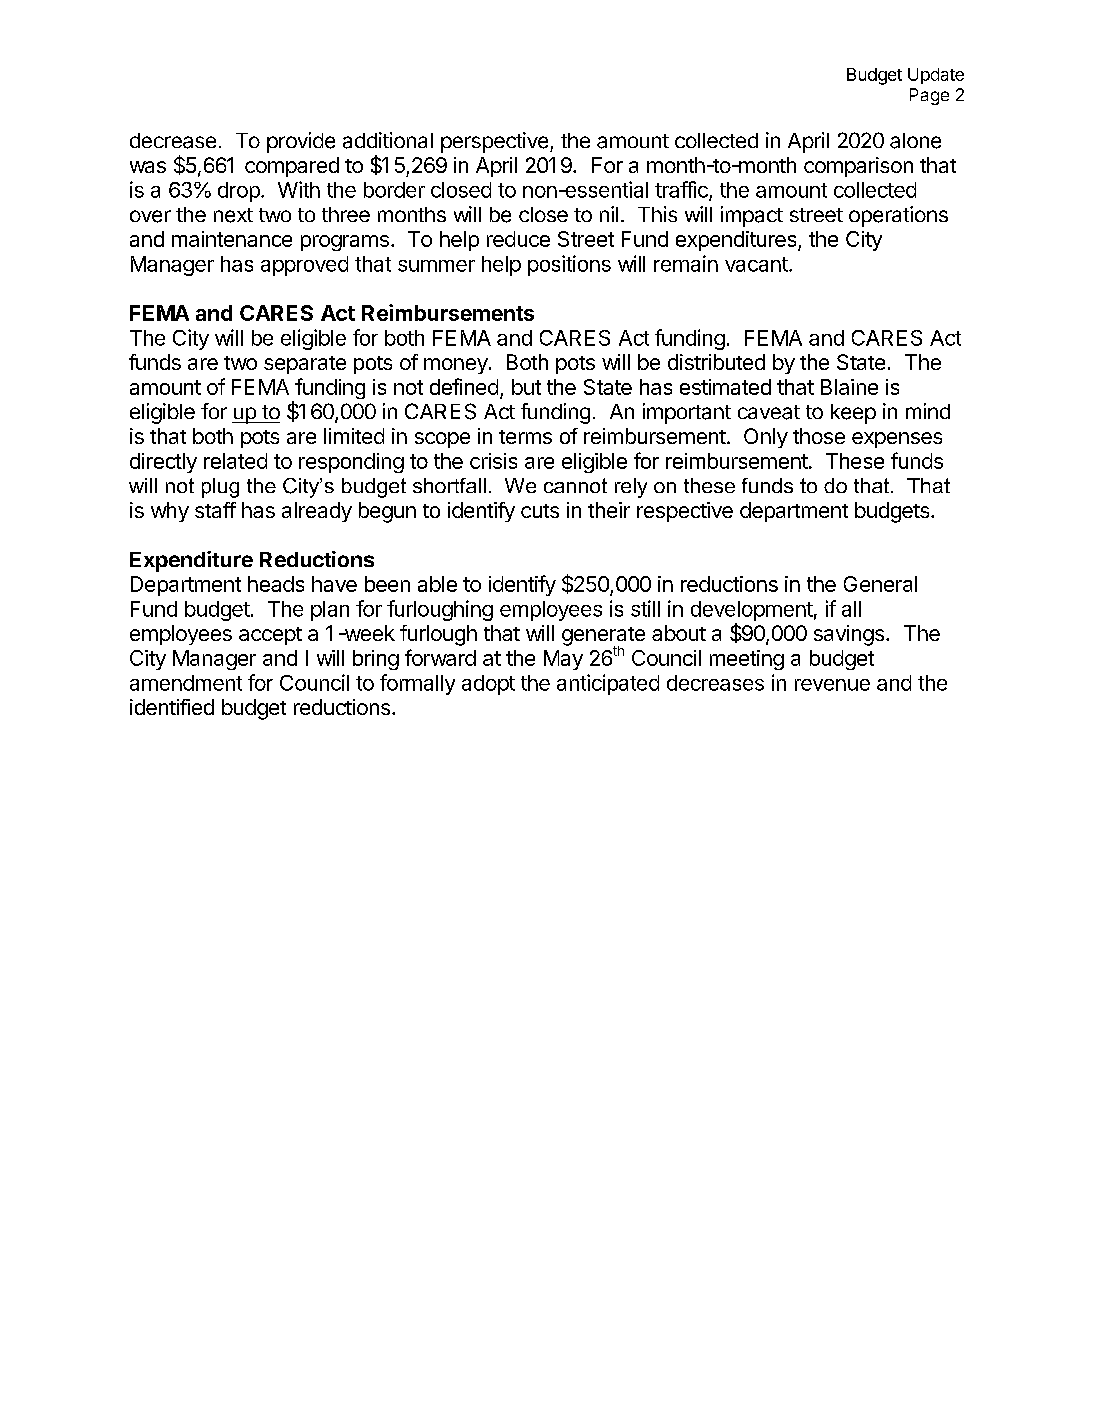 This screenshot has width=1093, height=1414. What do you see at coordinates (301, 142) in the screenshot?
I see `provide` at bounding box center [301, 142].
